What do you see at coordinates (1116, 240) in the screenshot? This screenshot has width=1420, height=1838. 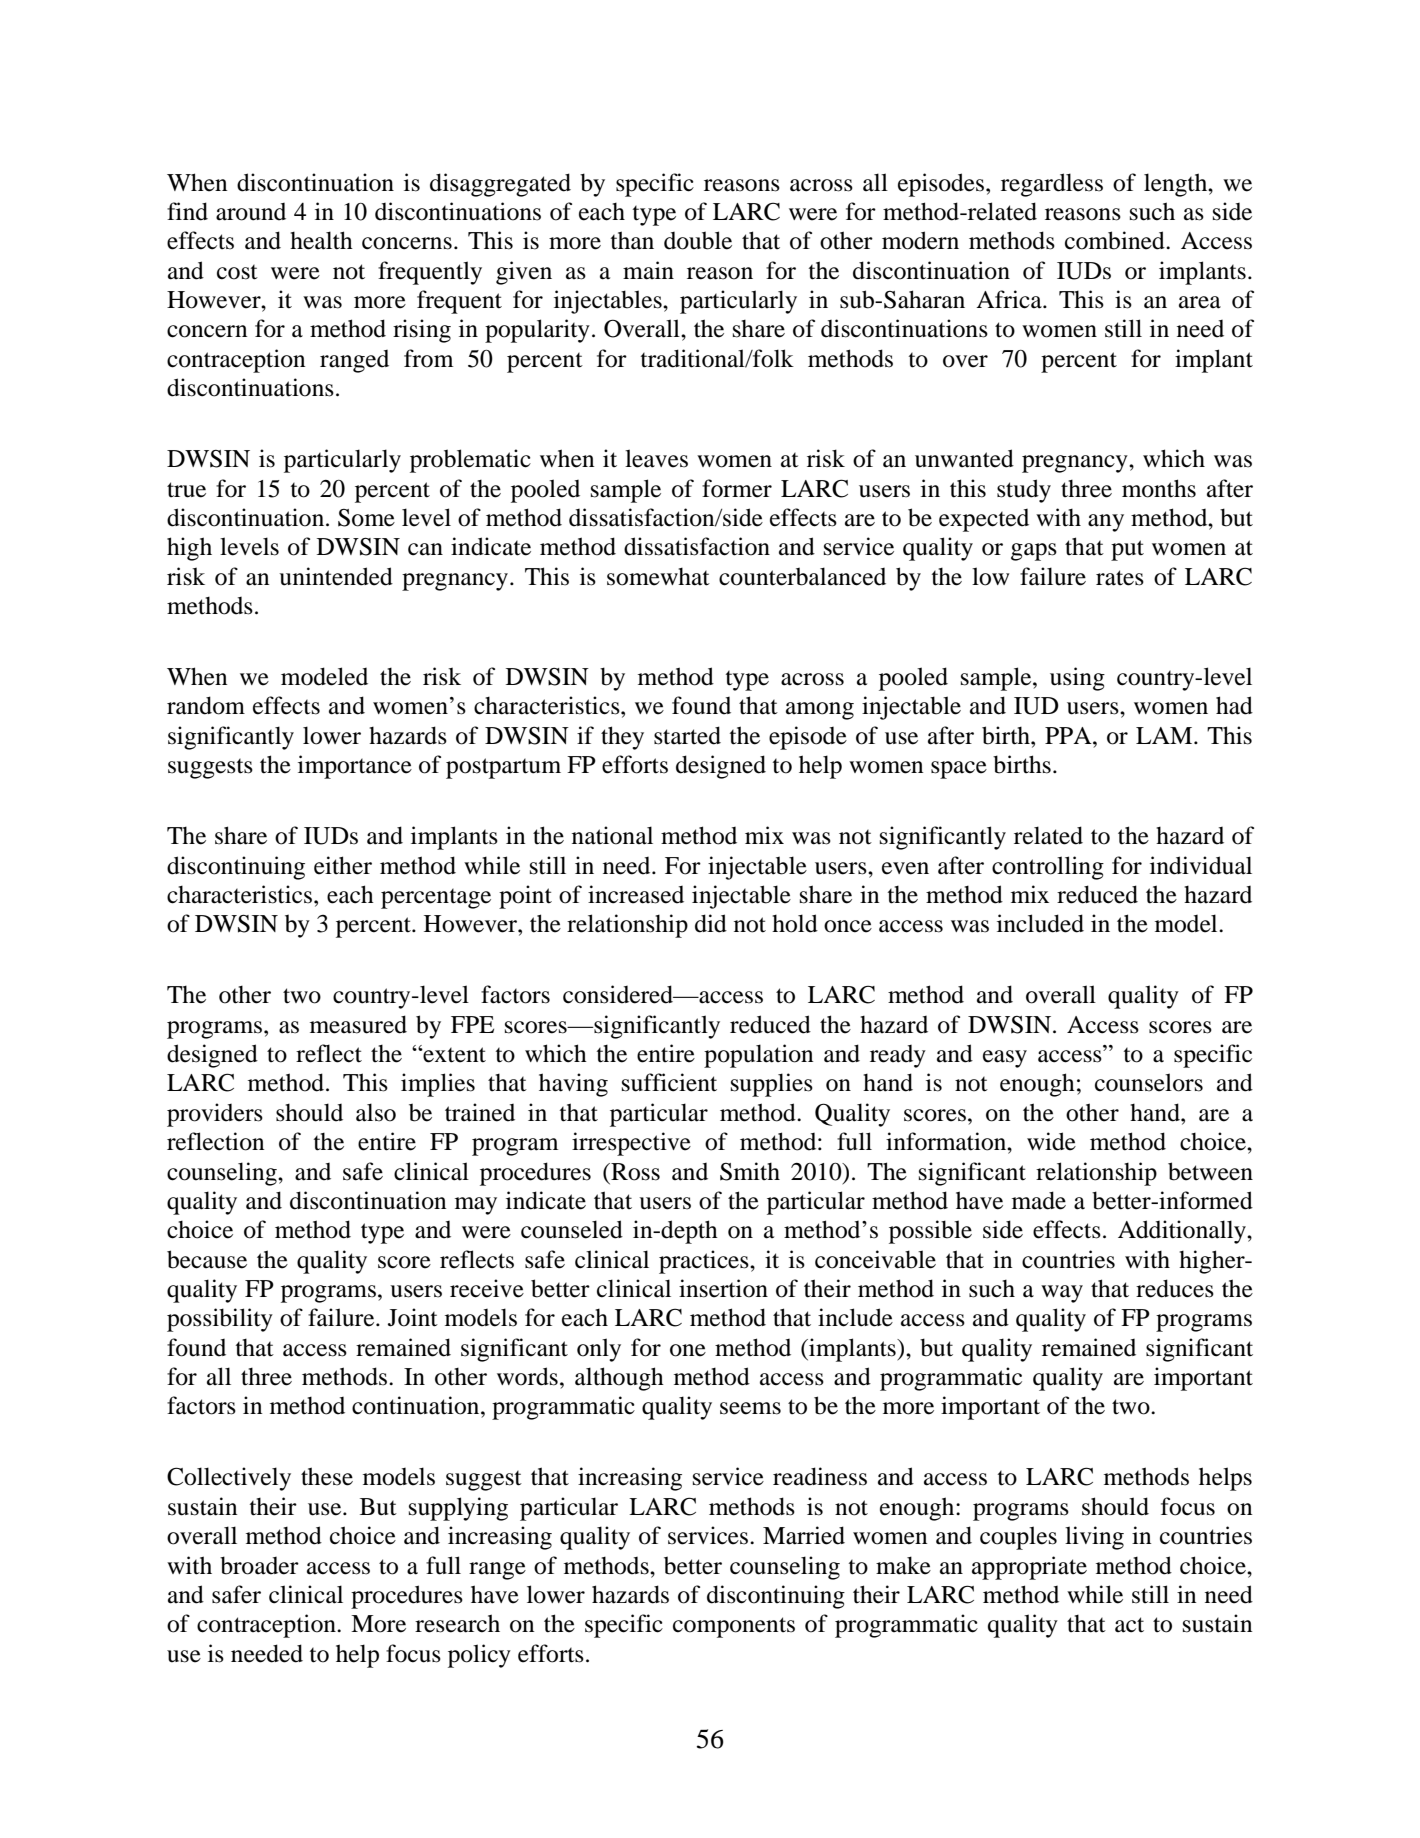 I see `combined` at bounding box center [1116, 240].
